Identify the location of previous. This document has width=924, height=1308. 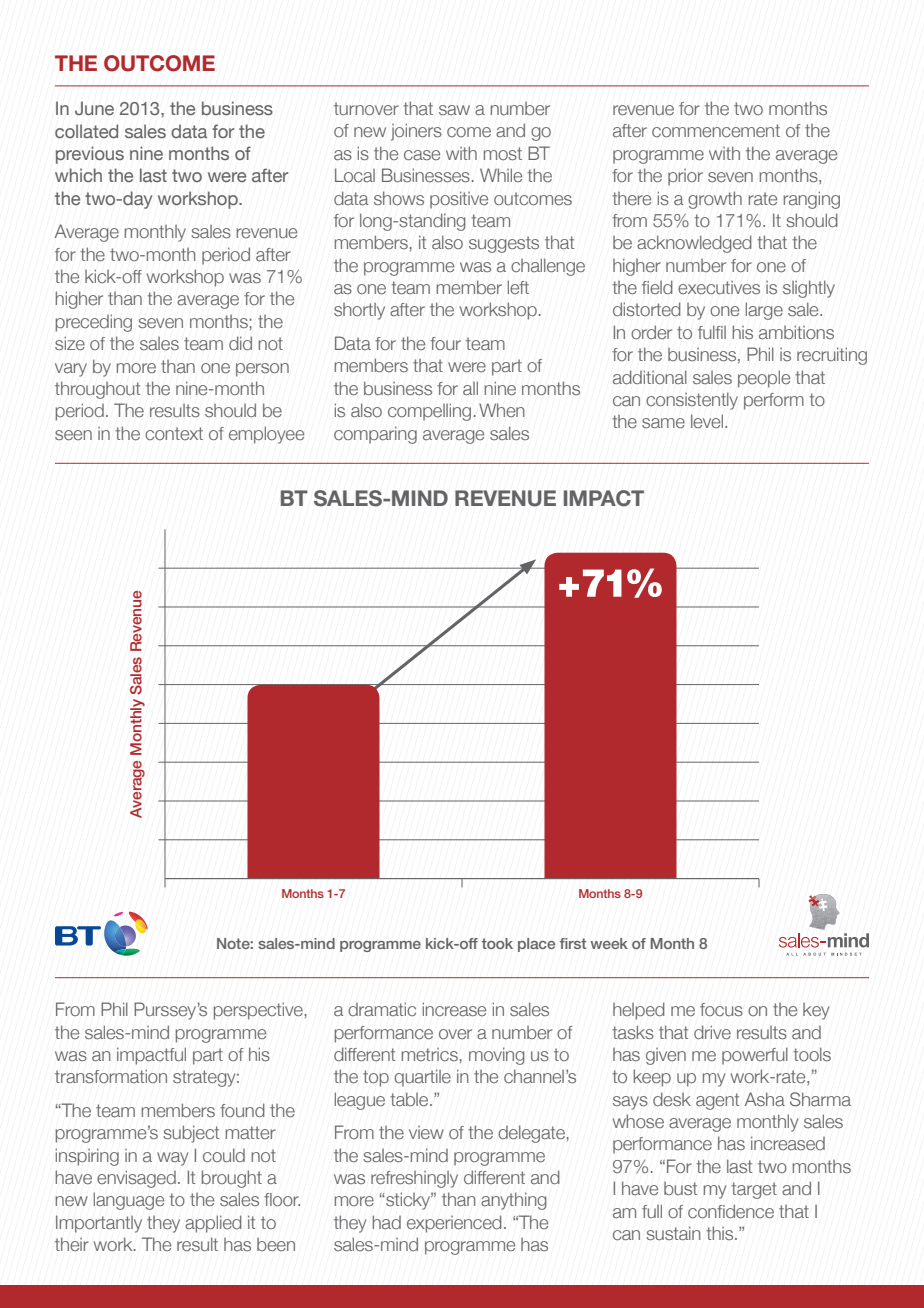
(90, 155).
